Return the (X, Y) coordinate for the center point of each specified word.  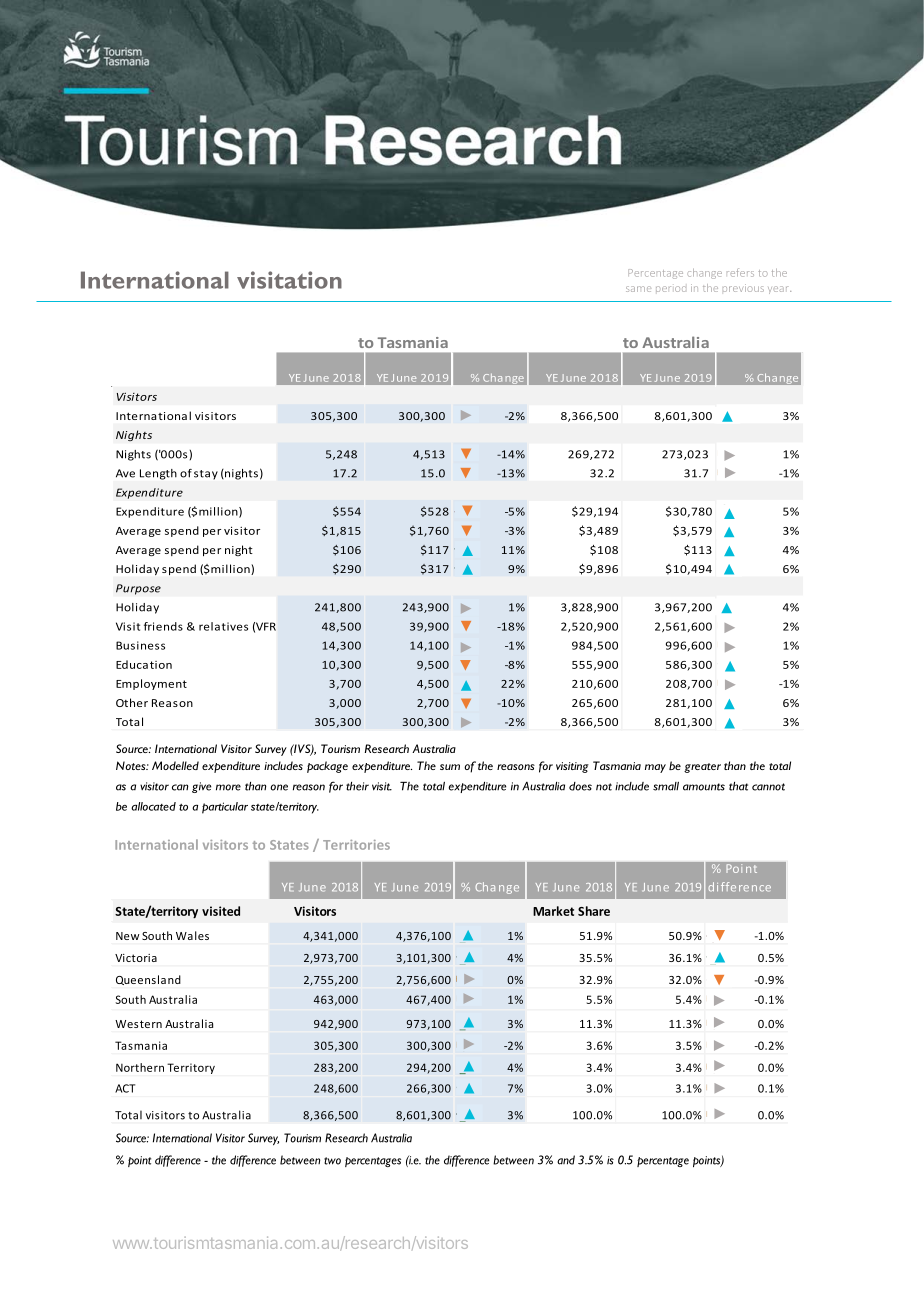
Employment (151, 684)
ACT (125, 1088)
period (671, 289)
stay (206, 475)
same (638, 289)
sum (450, 767)
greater (702, 768)
